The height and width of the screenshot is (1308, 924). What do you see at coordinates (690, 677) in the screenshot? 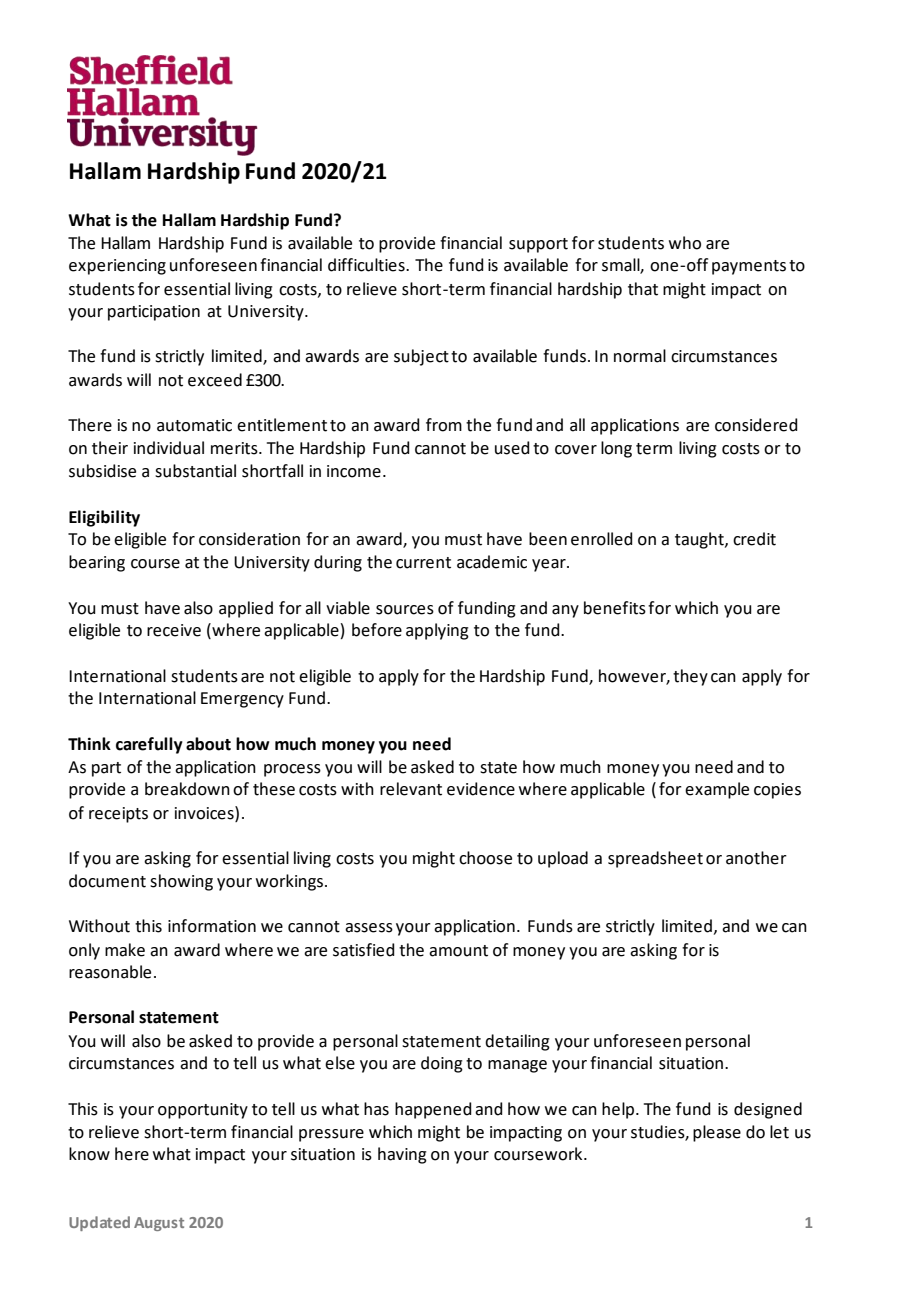
I see `they` at bounding box center [690, 677].
